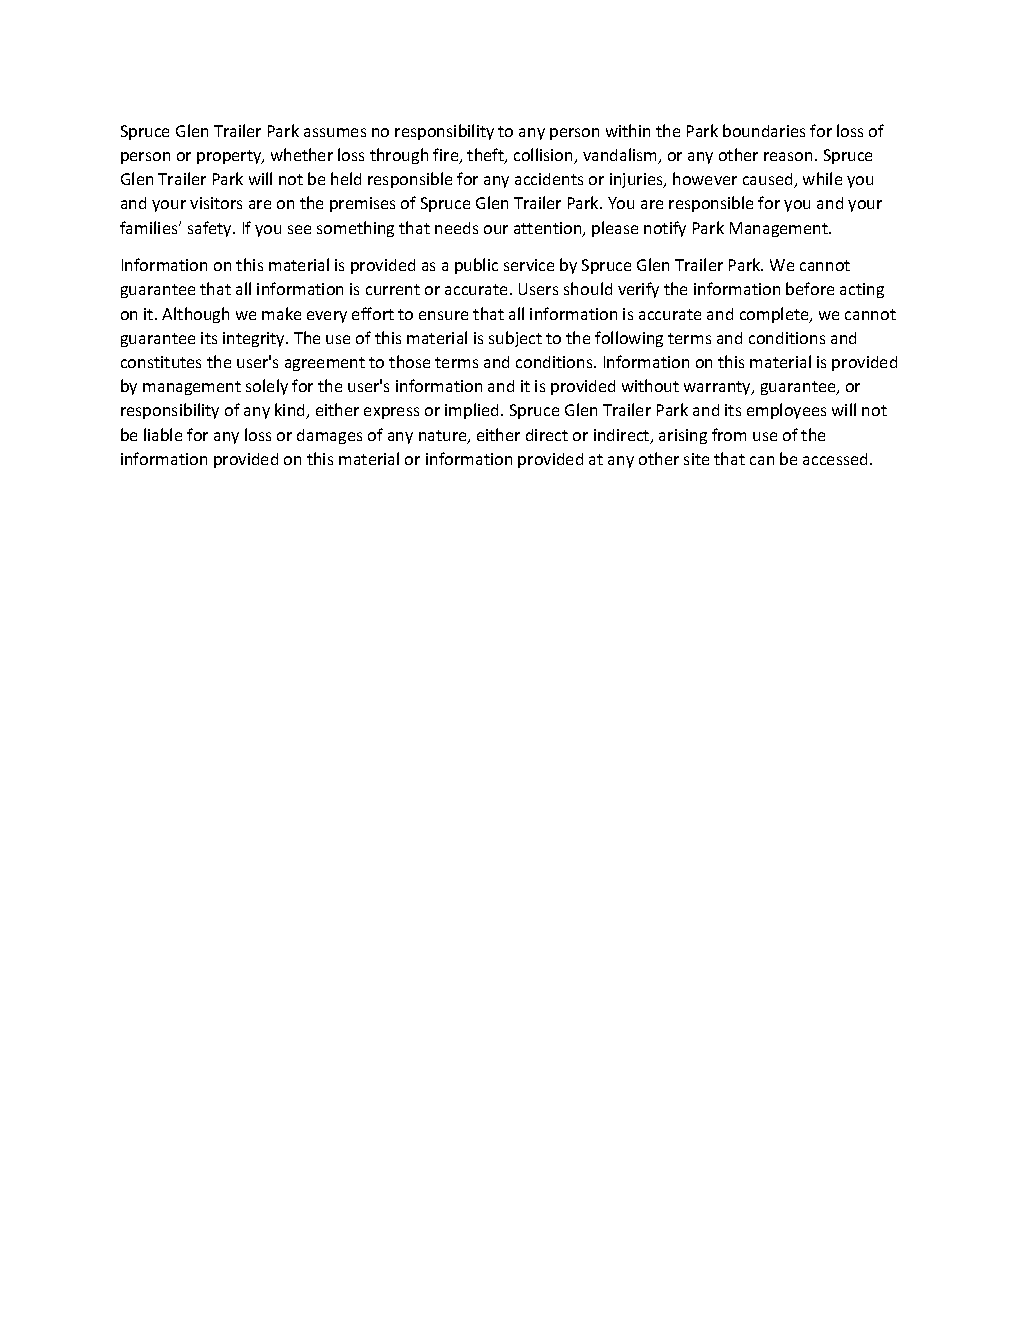 Image resolution: width=1021 pixels, height=1321 pixels. Describe the element at coordinates (810, 288) in the screenshot. I see `before` at that location.
